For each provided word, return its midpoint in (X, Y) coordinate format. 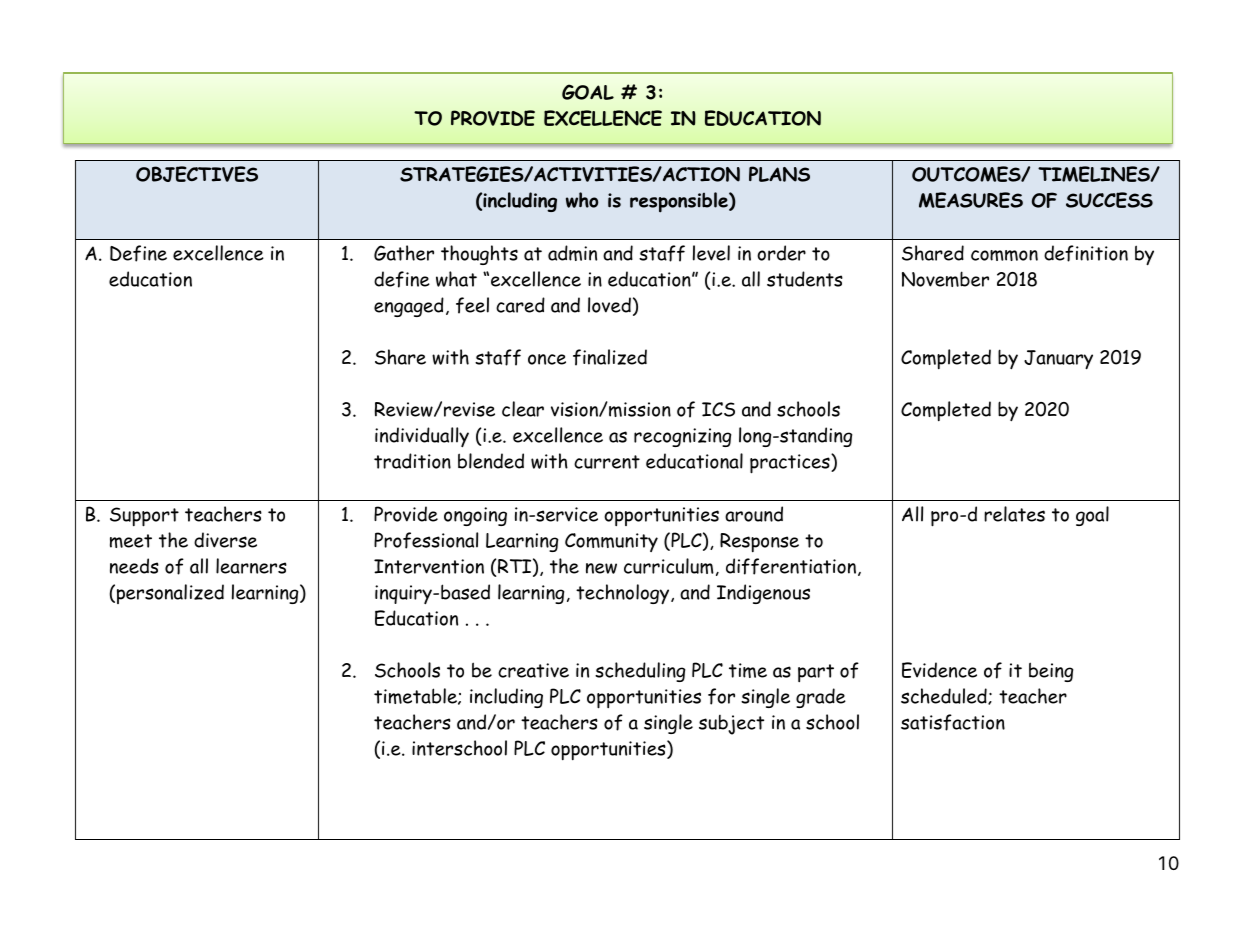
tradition (412, 461)
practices (791, 464)
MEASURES (971, 200)
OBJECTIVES (197, 174)
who (582, 200)
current (607, 462)
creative (533, 670)
